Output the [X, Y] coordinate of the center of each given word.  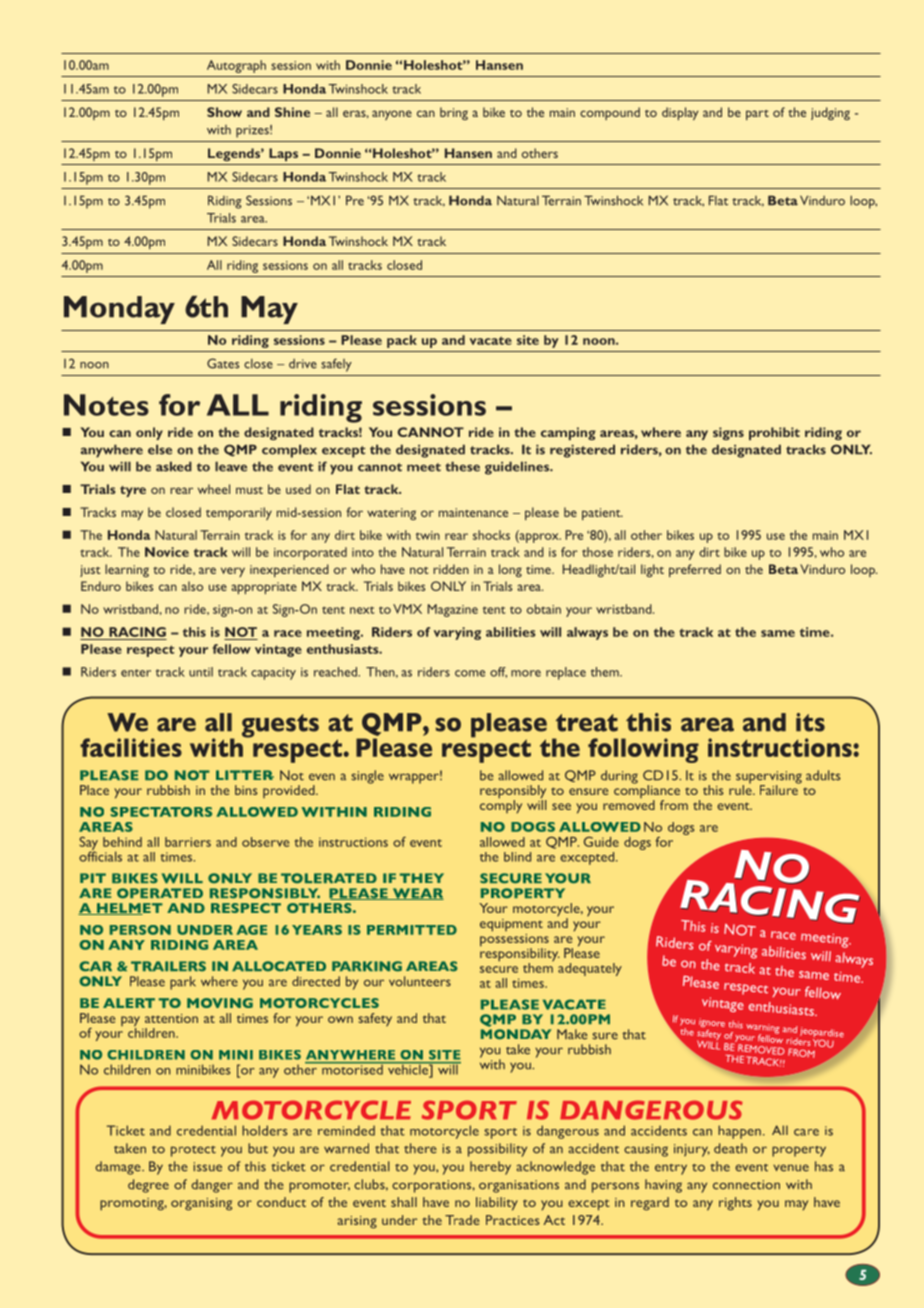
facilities [131, 747]
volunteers [420, 981]
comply [501, 805]
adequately [590, 969]
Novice [167, 552]
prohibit [774, 433]
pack [402, 341]
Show [224, 112]
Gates [223, 363]
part [757, 115]
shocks [491, 535]
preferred [695, 570]
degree [148, 1186]
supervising [769, 778]
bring [454, 113]
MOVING [220, 1003]
